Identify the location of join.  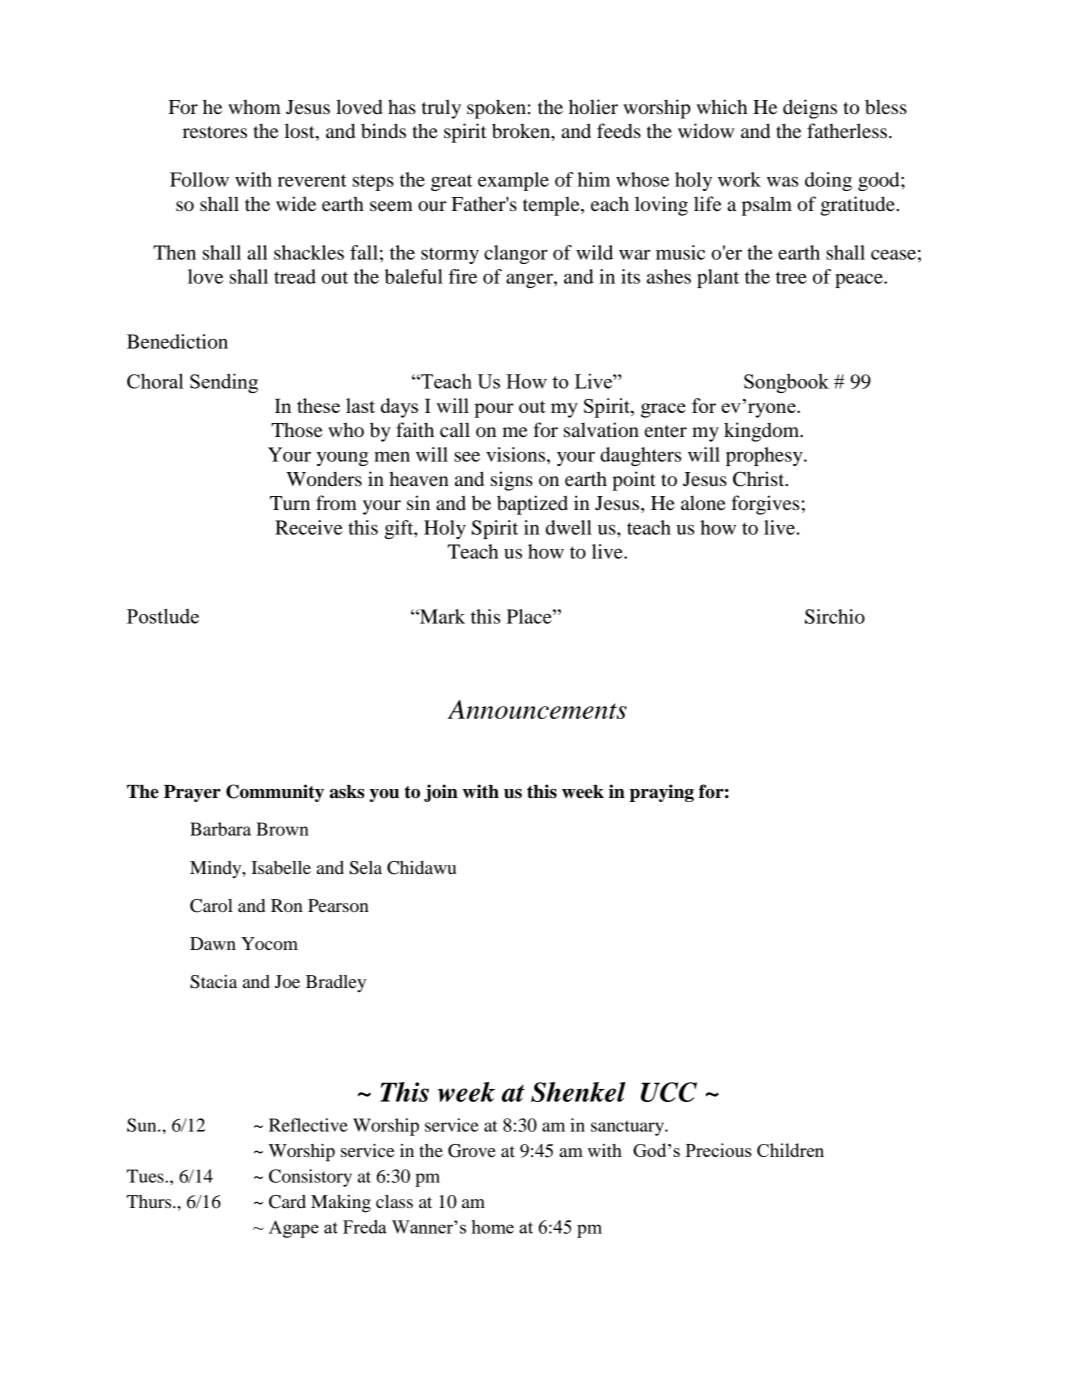
(441, 793).
